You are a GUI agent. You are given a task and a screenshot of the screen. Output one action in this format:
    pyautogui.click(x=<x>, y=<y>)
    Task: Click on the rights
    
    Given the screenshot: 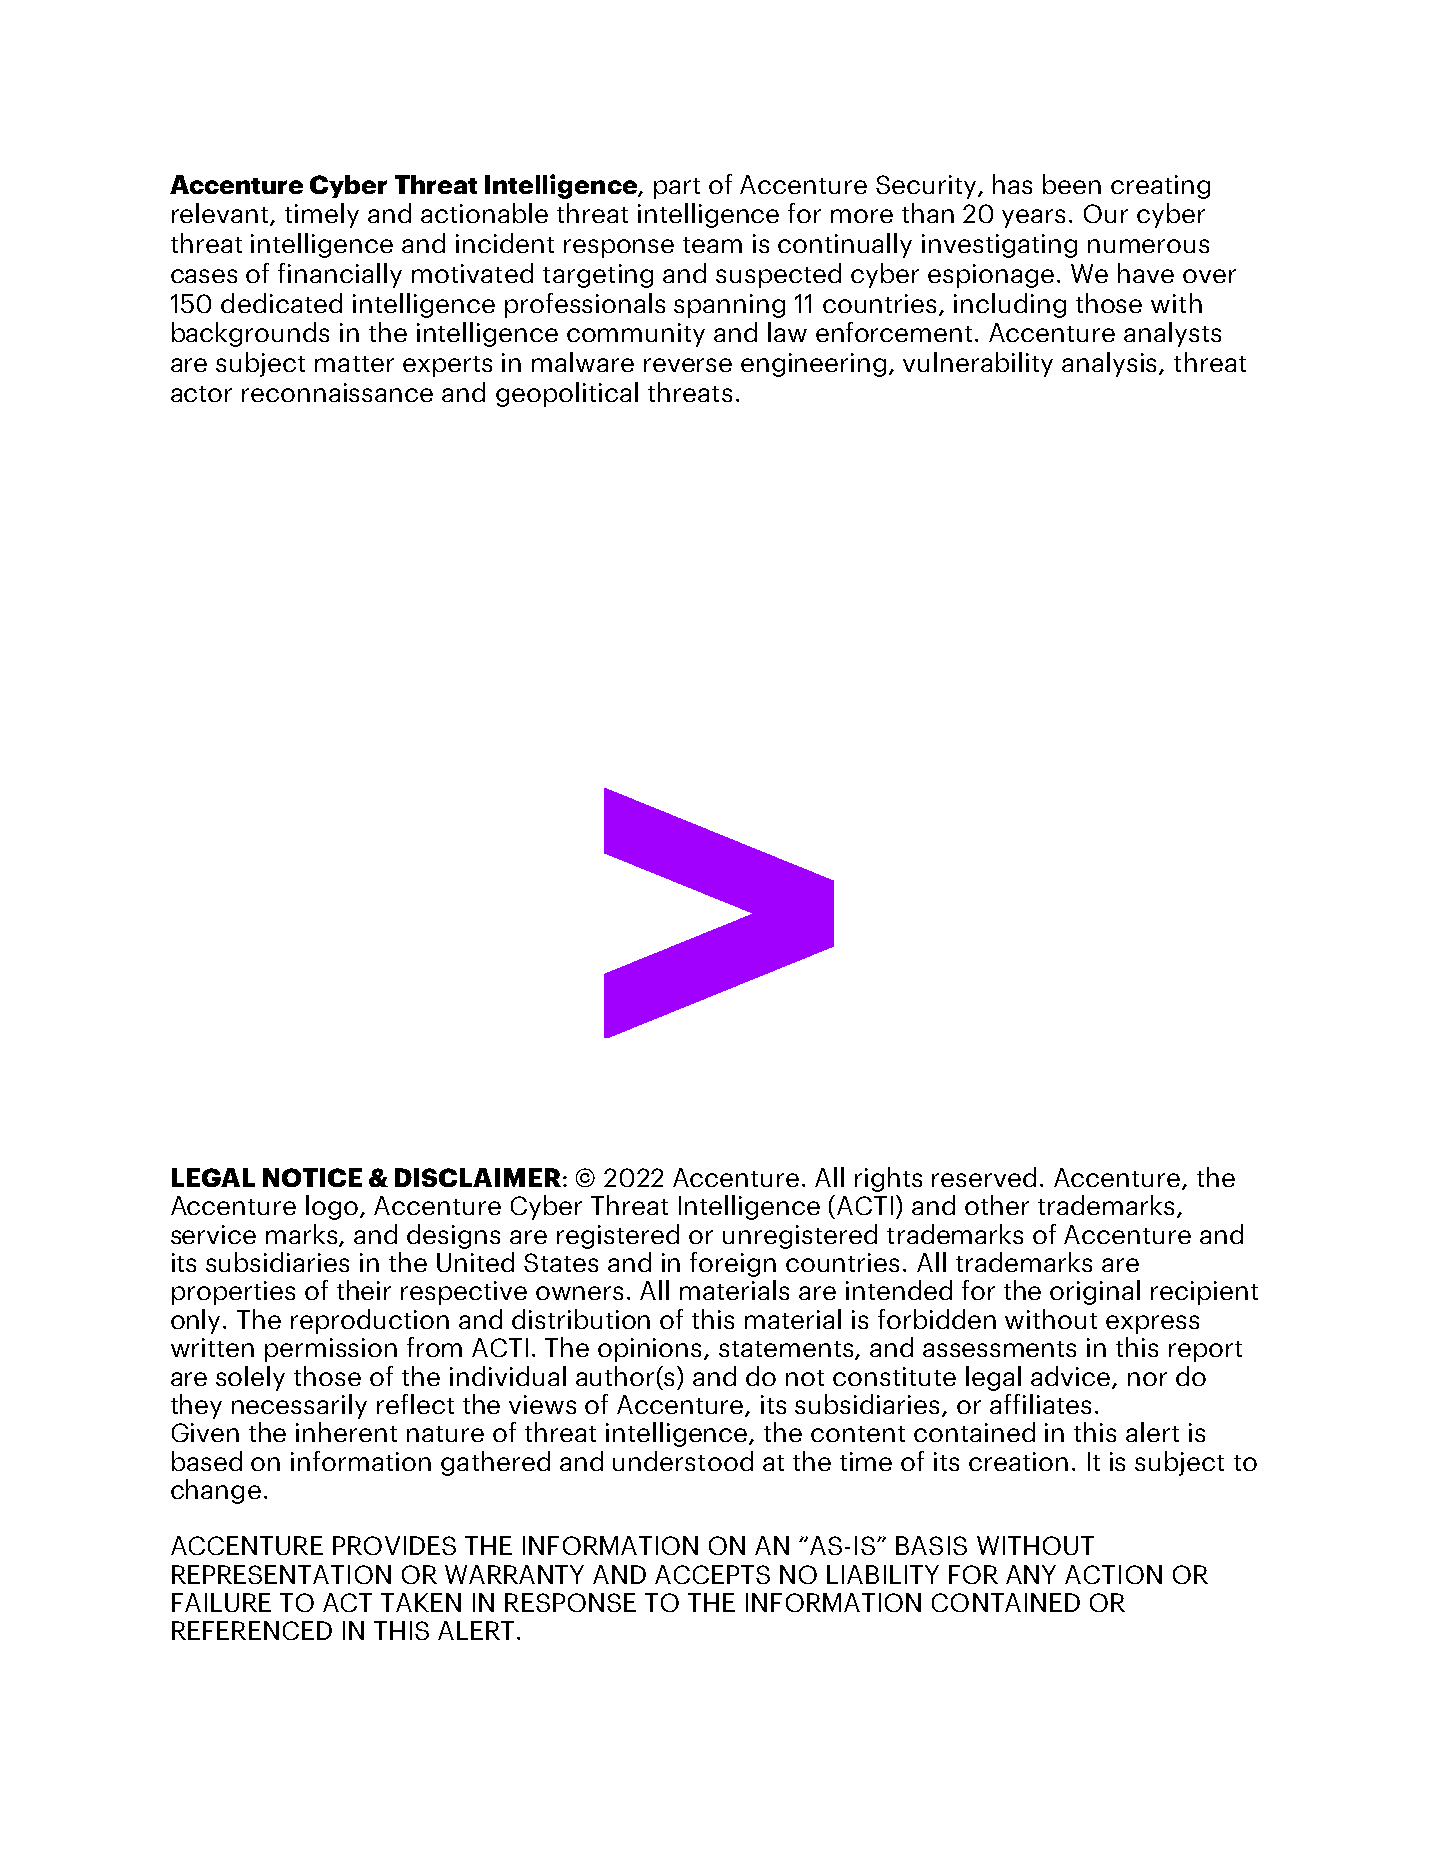 What is the action you would take?
    pyautogui.click(x=888, y=1179)
